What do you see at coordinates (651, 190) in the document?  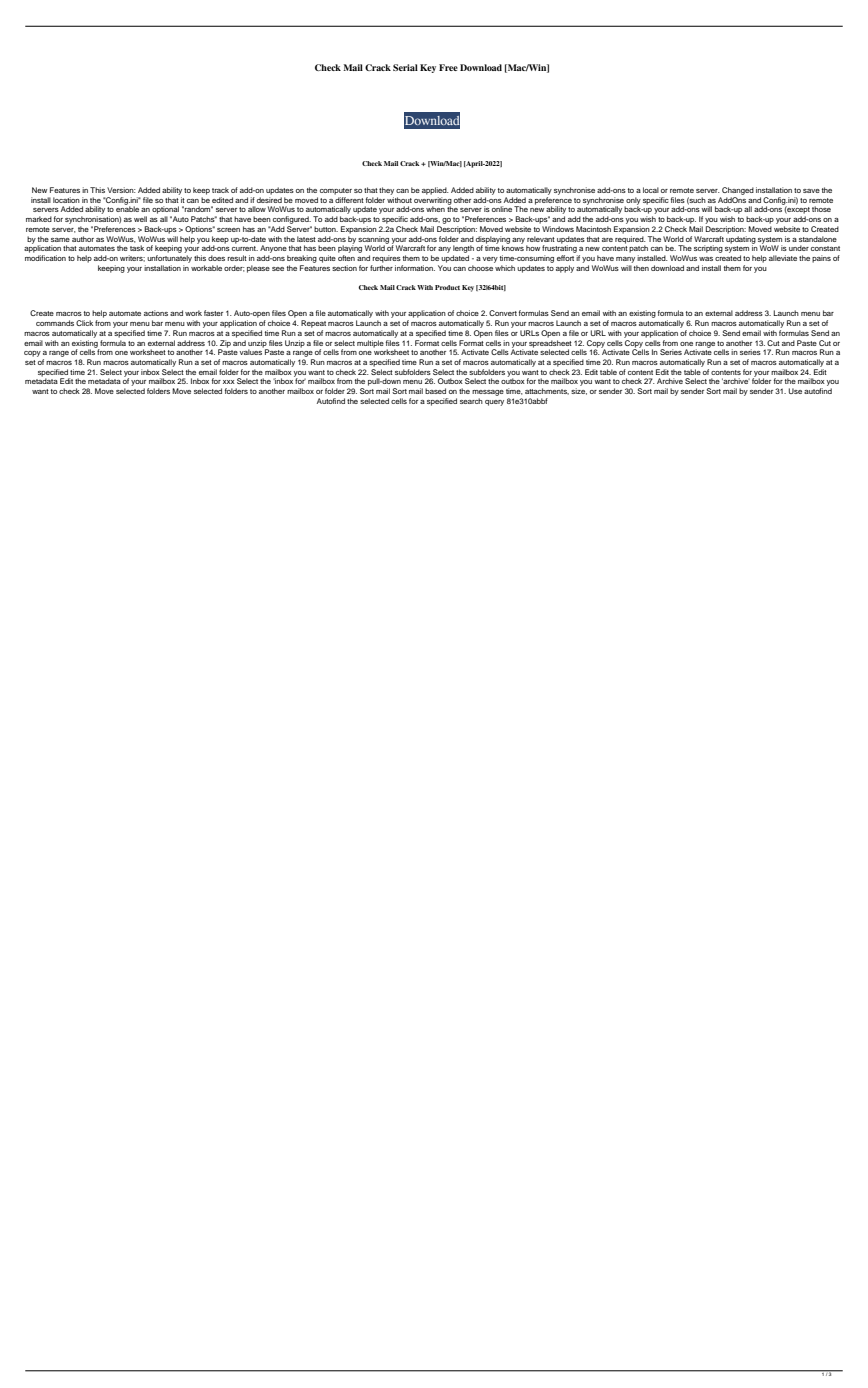 I see `local` at bounding box center [651, 190].
